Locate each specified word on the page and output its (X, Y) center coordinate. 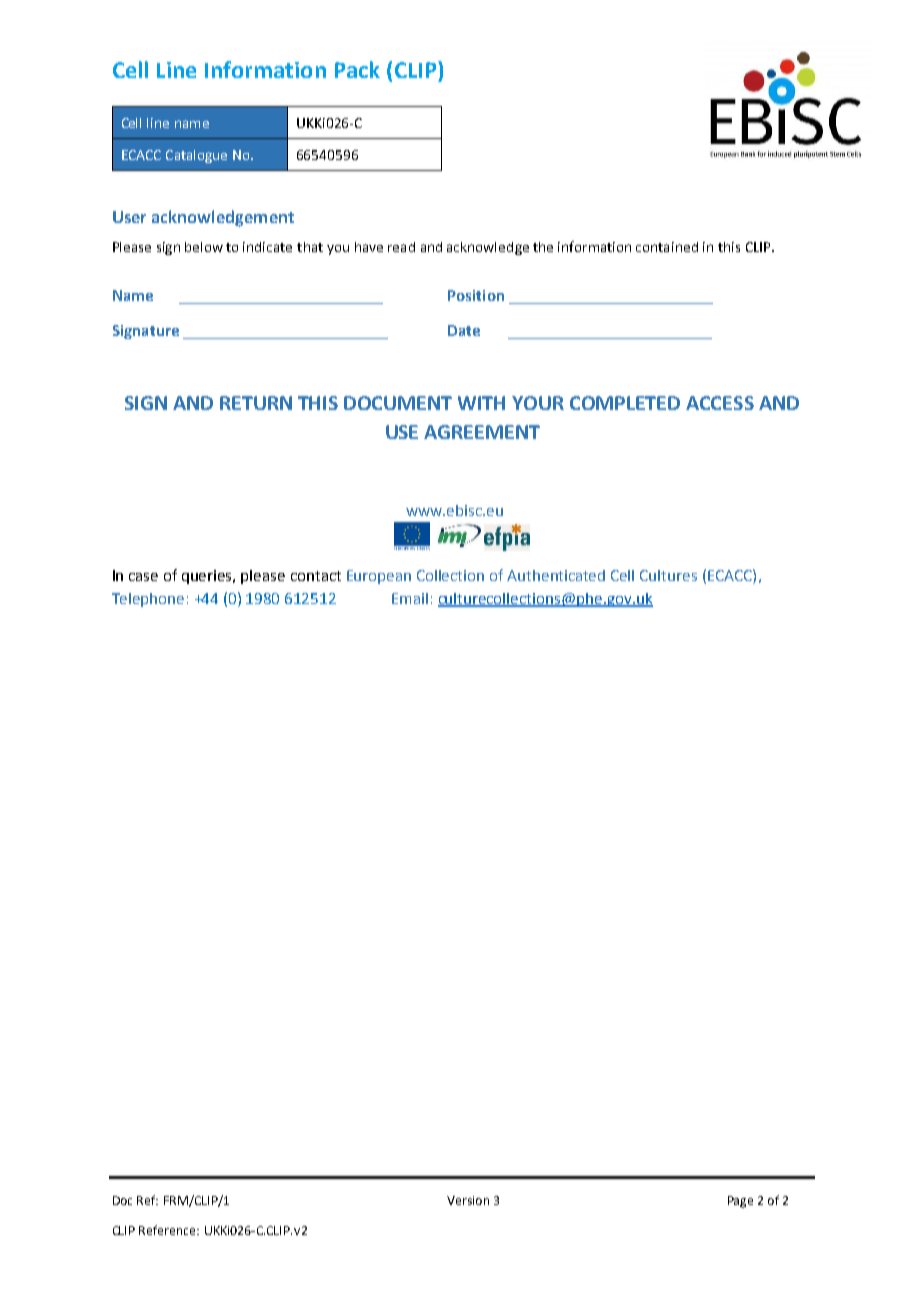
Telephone (148, 600)
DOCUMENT (398, 403)
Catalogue (196, 156)
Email (410, 598)
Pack (357, 69)
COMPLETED (625, 403)
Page (740, 1202)
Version (468, 1200)
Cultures (668, 575)
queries (208, 577)
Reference (169, 1230)
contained (667, 247)
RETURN (256, 403)
